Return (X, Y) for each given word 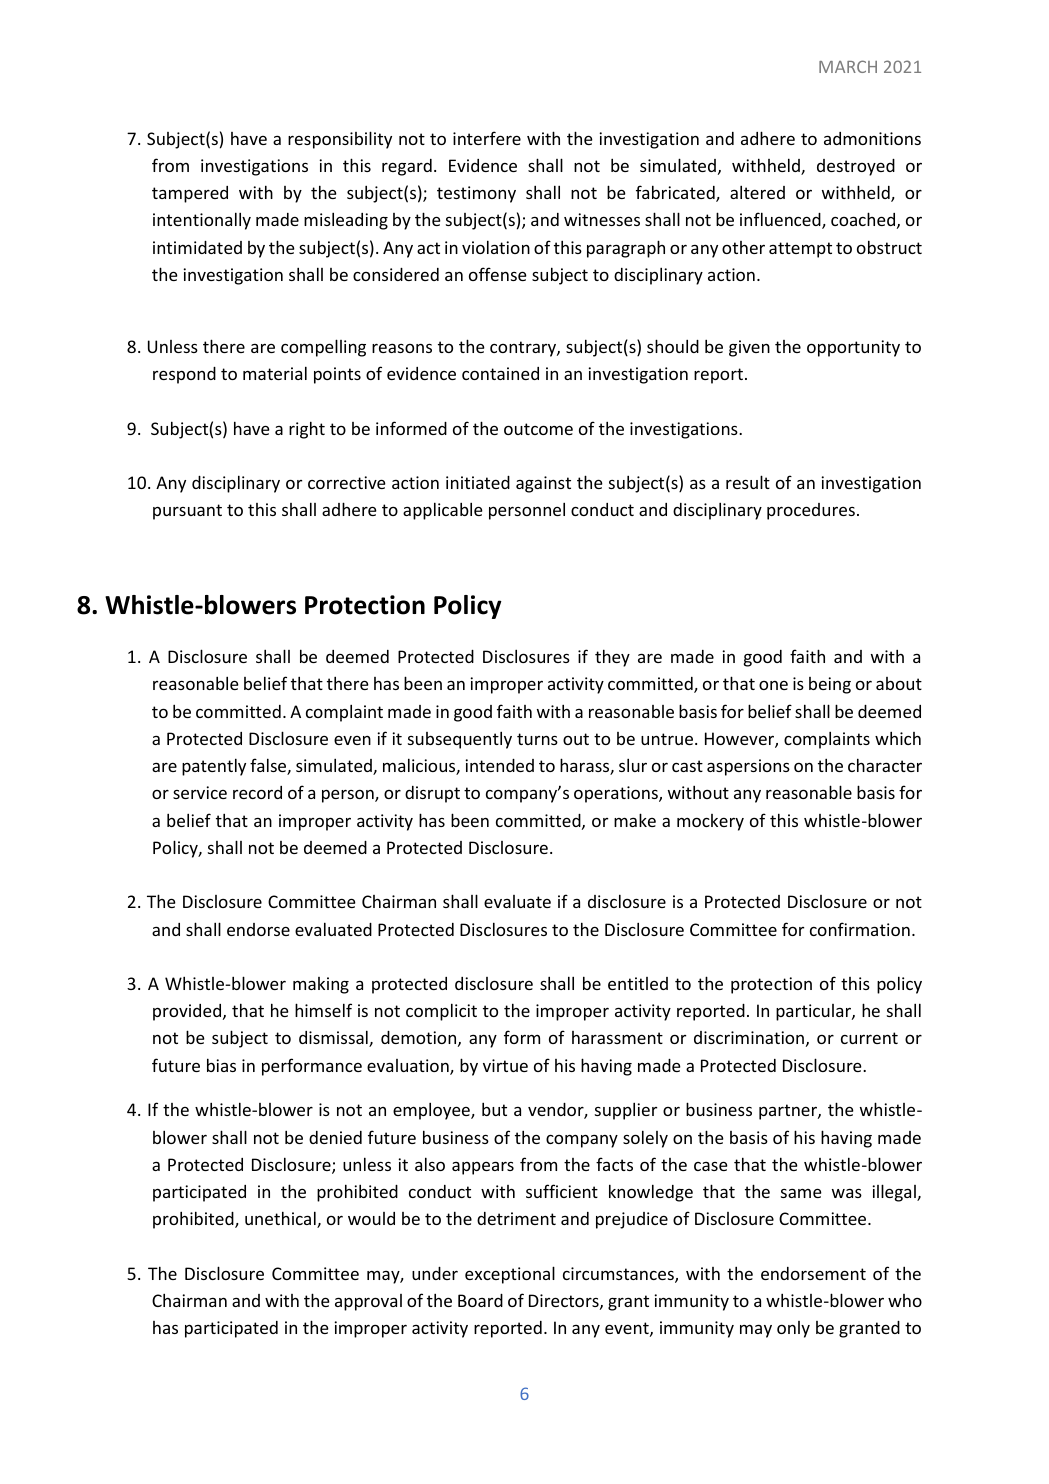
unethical (281, 1219)
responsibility (340, 140)
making (321, 985)
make (635, 820)
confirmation (860, 929)
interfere (487, 138)
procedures (811, 511)
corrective (347, 482)
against (543, 484)
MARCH (848, 66)
